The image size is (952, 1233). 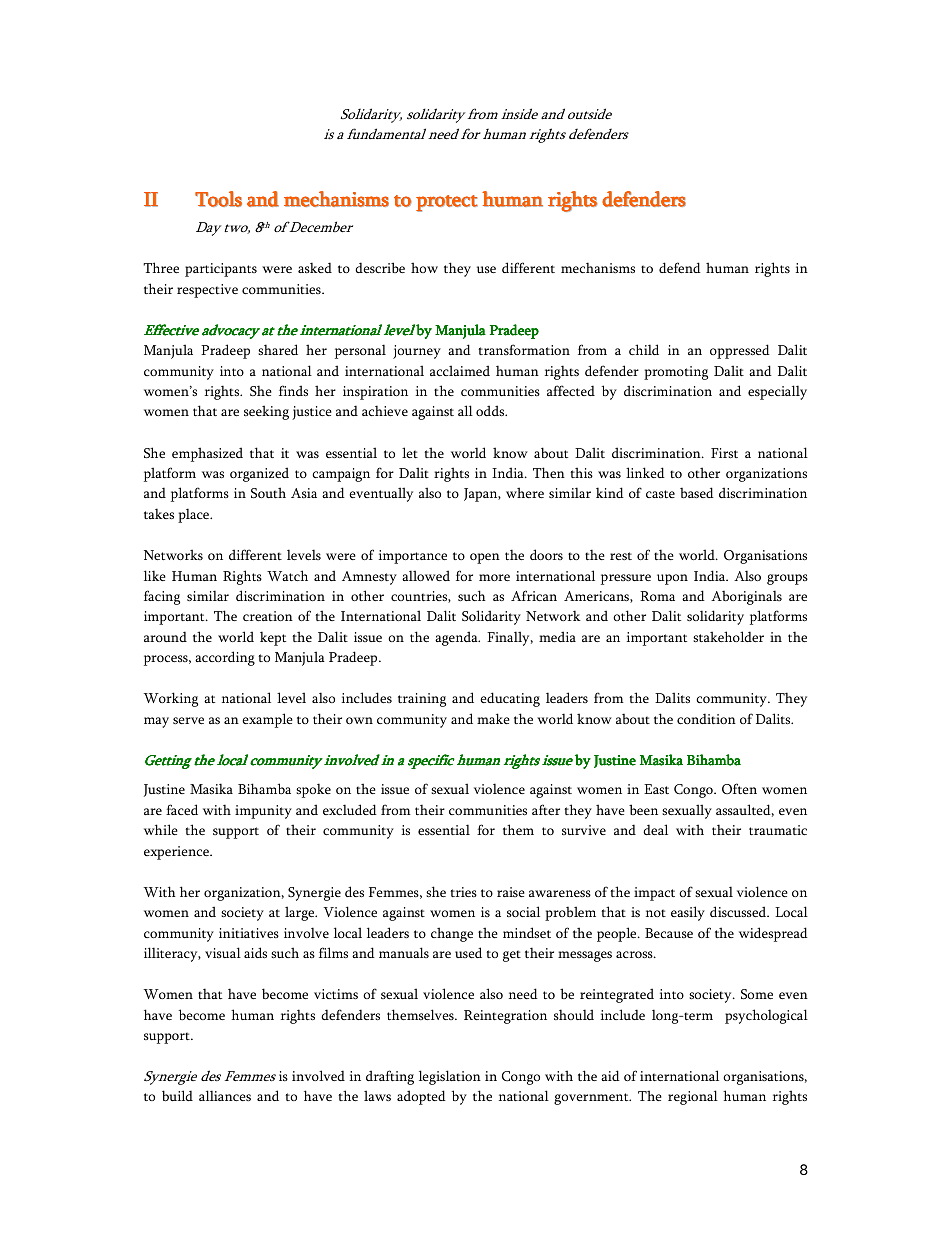 I want to click on respective, so click(x=207, y=291).
